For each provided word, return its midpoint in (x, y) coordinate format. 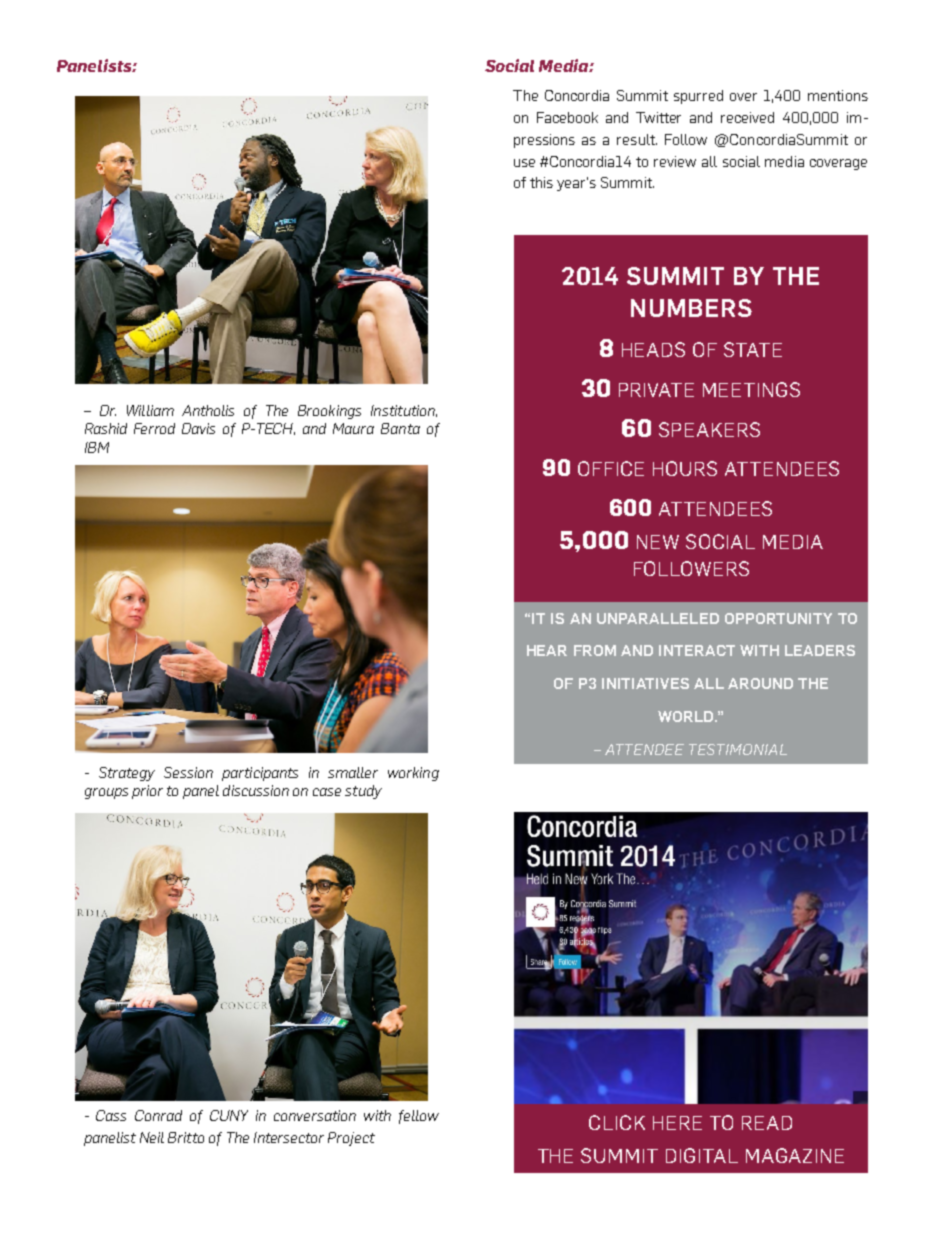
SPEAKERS (709, 429)
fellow (419, 1117)
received (747, 117)
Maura (353, 428)
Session (188, 772)
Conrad (158, 1115)
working (413, 774)
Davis (198, 428)
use (524, 163)
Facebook (567, 117)
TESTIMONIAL (738, 749)
